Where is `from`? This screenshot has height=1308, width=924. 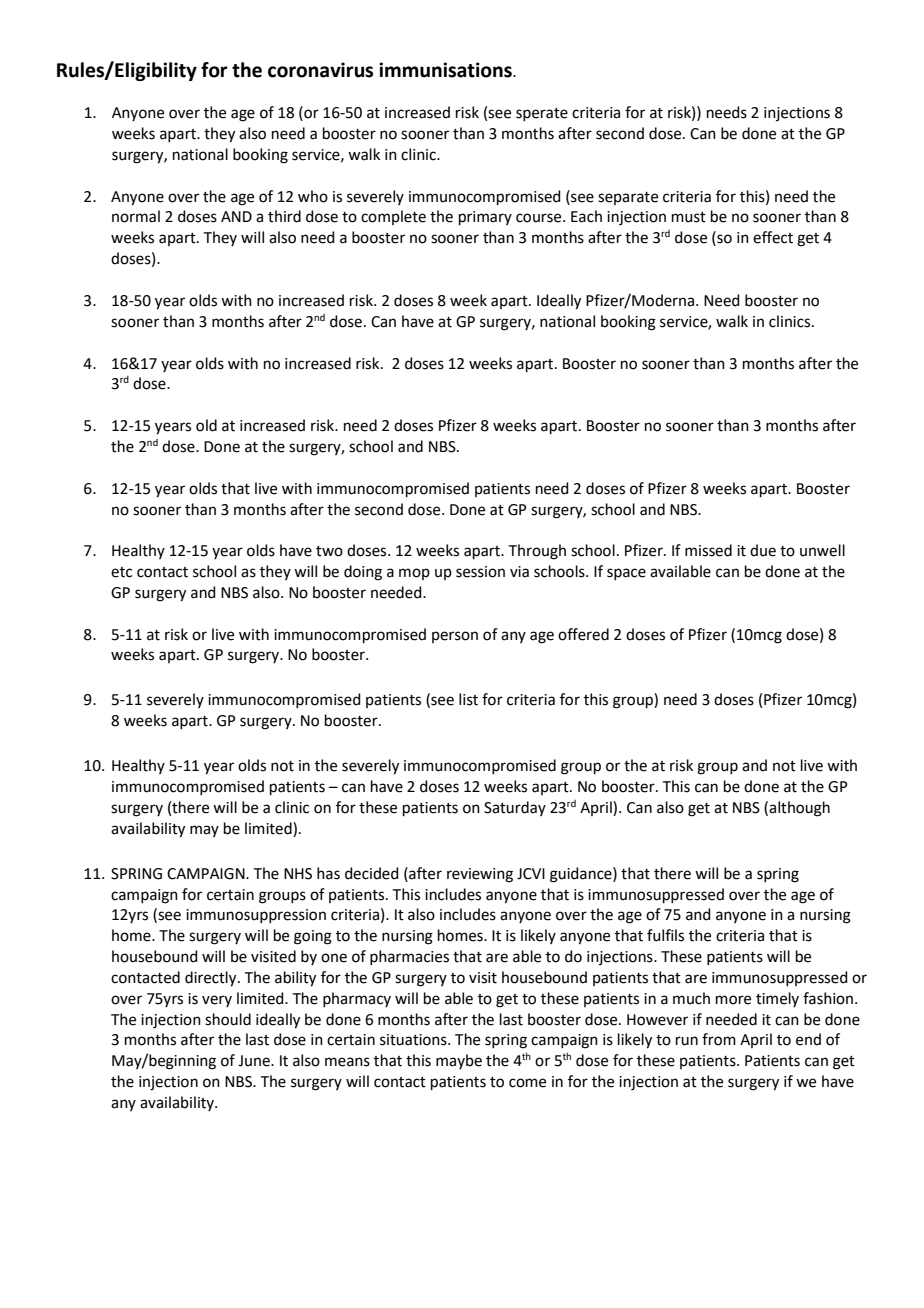
from is located at coordinates (719, 1039).
